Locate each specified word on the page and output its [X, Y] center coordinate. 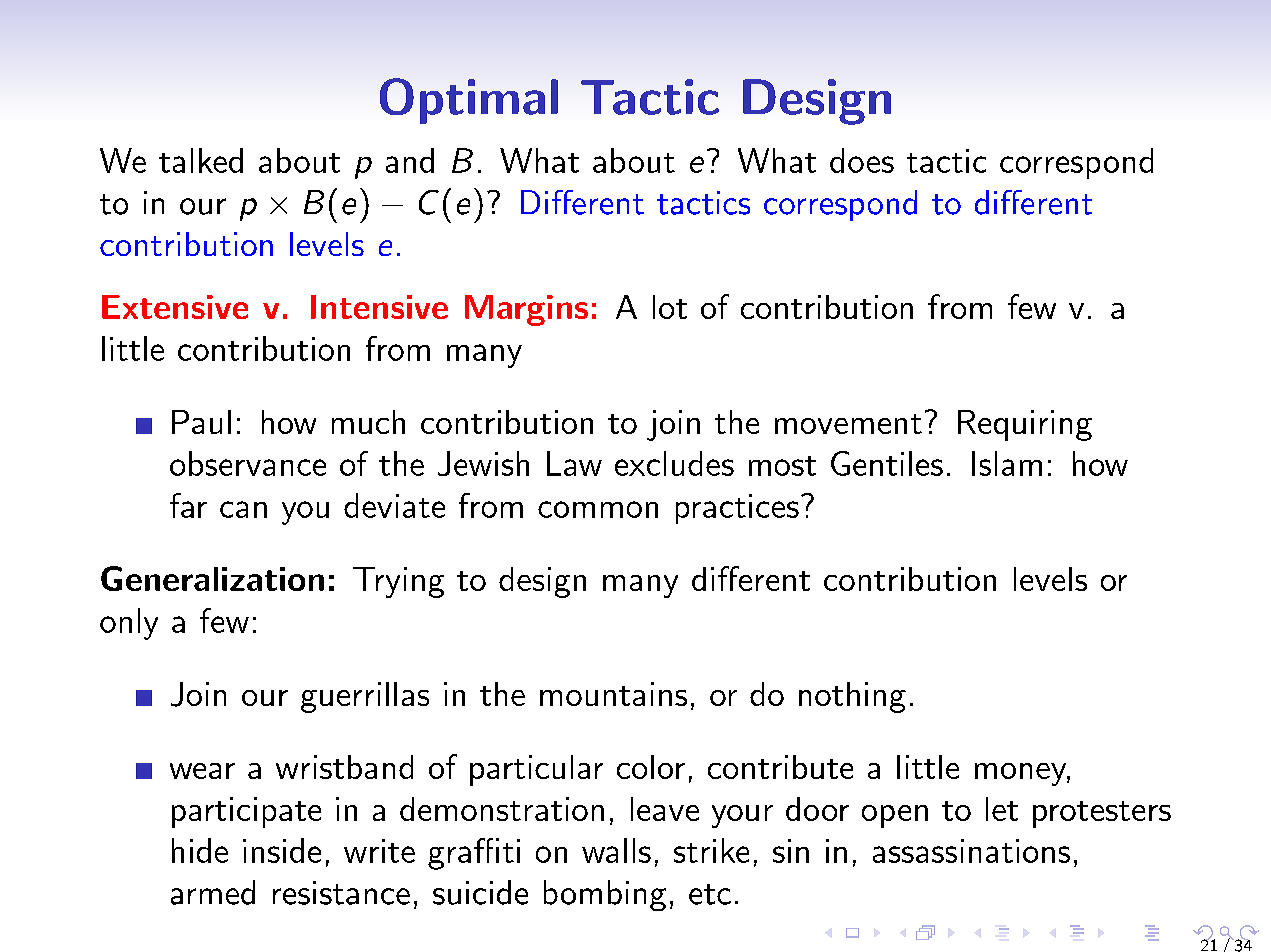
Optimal [469, 101]
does [862, 160]
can [243, 509]
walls [616, 850]
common [598, 509]
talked [201, 160]
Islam [1007, 463]
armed [213, 892]
